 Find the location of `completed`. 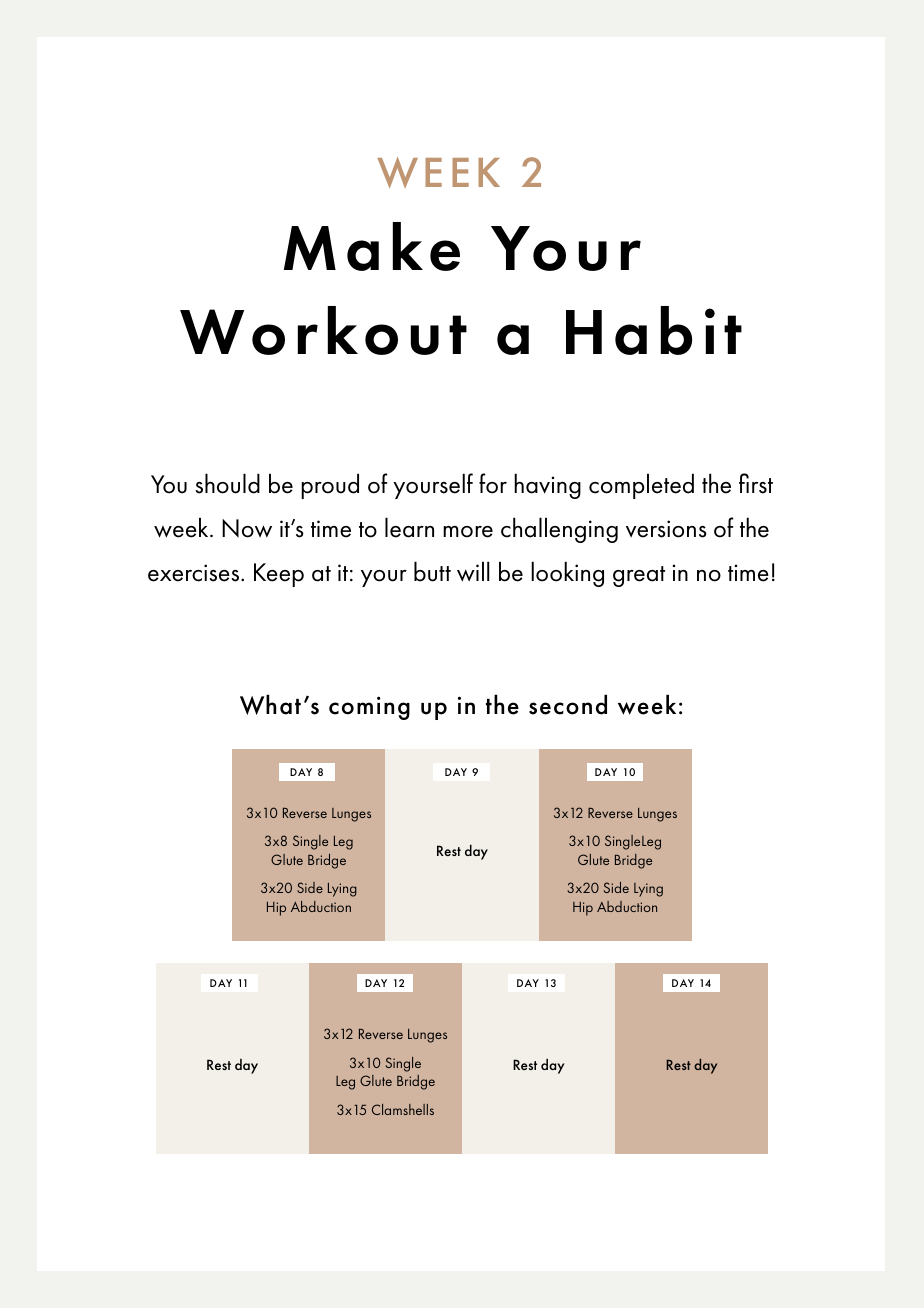

completed is located at coordinates (641, 486).
